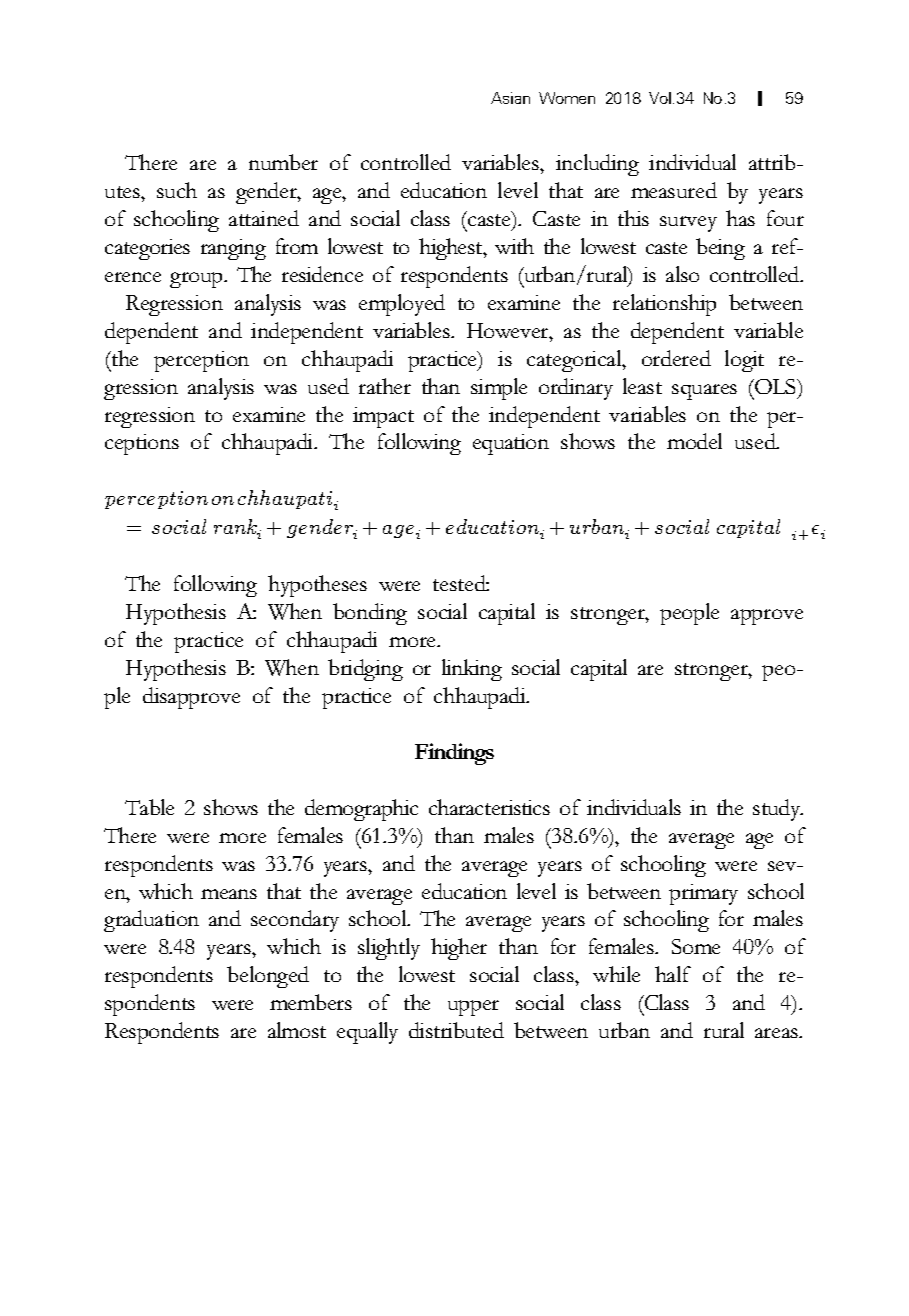  Describe the element at coordinates (268, 977) in the screenshot. I see `belonged` at that location.
